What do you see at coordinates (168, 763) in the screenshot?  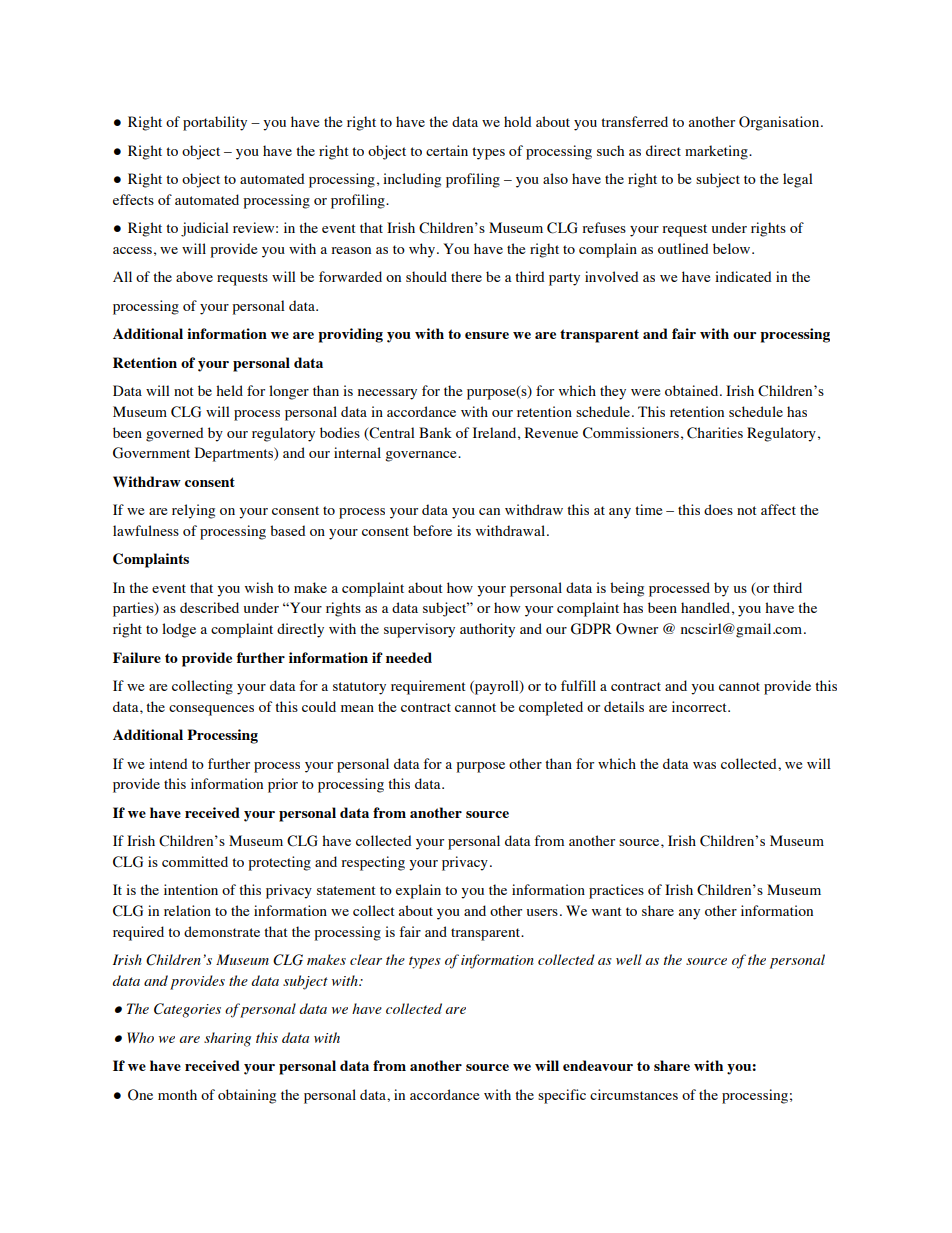 I see `intend` at bounding box center [168, 763].
